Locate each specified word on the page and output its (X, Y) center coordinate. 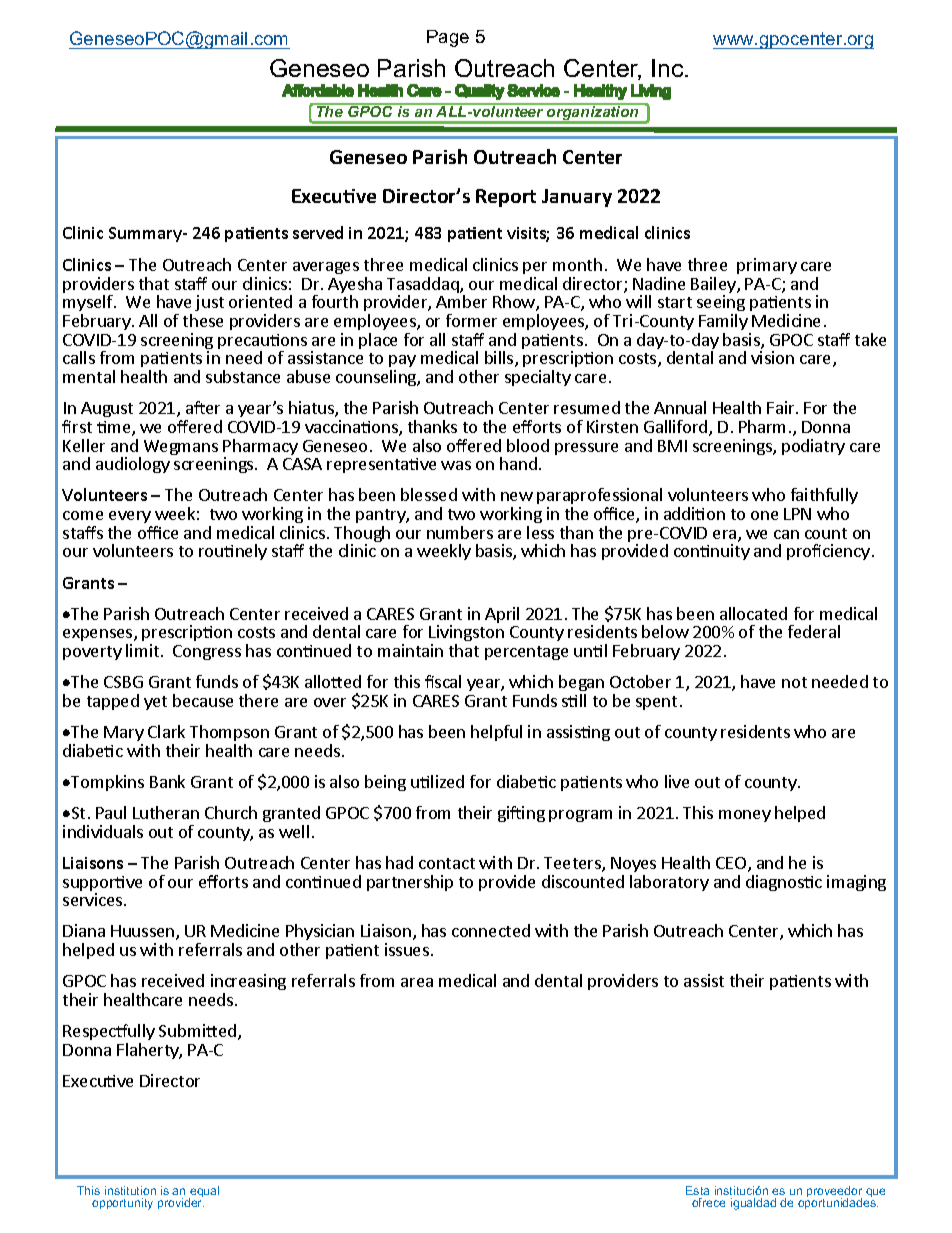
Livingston (466, 635)
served (318, 232)
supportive (102, 885)
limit (142, 650)
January (577, 198)
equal (204, 1193)
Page (448, 38)
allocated (753, 613)
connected (491, 930)
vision (772, 357)
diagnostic (784, 883)
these (203, 320)
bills (500, 359)
